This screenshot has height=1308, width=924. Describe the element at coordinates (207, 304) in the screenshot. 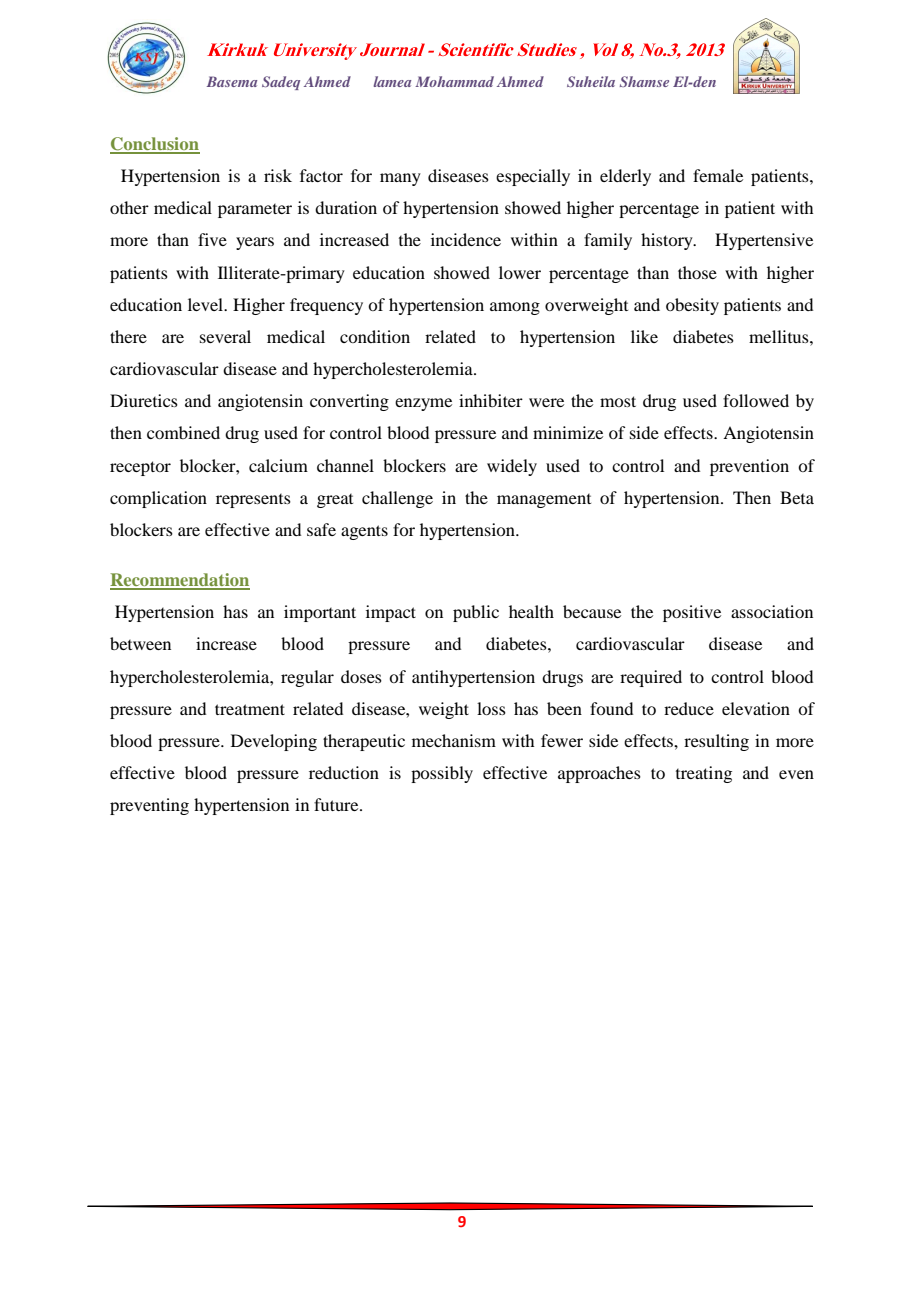

I see `level` at that location.
